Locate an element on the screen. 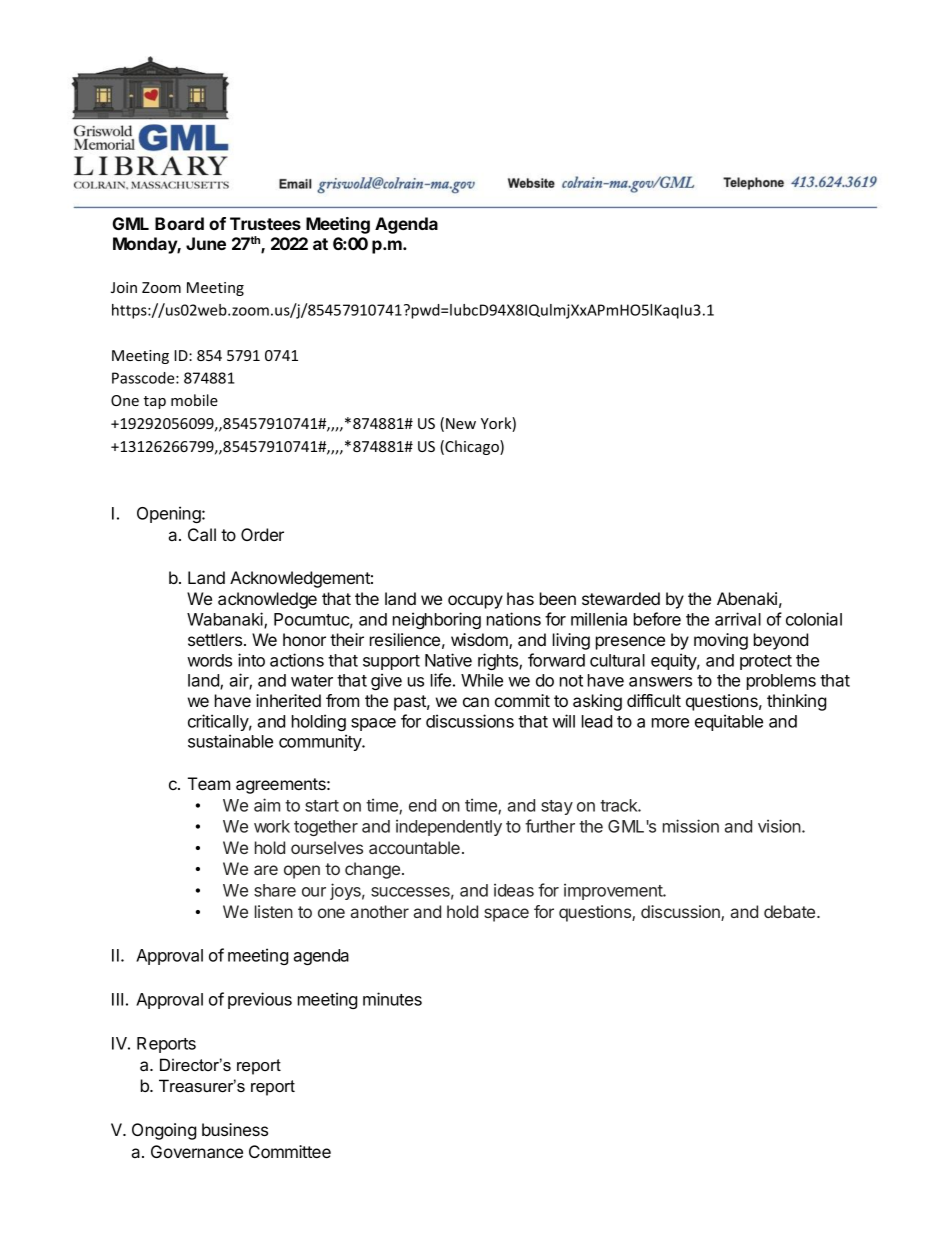 The height and width of the screenshot is (1233, 952). occupy is located at coordinates (475, 602).
